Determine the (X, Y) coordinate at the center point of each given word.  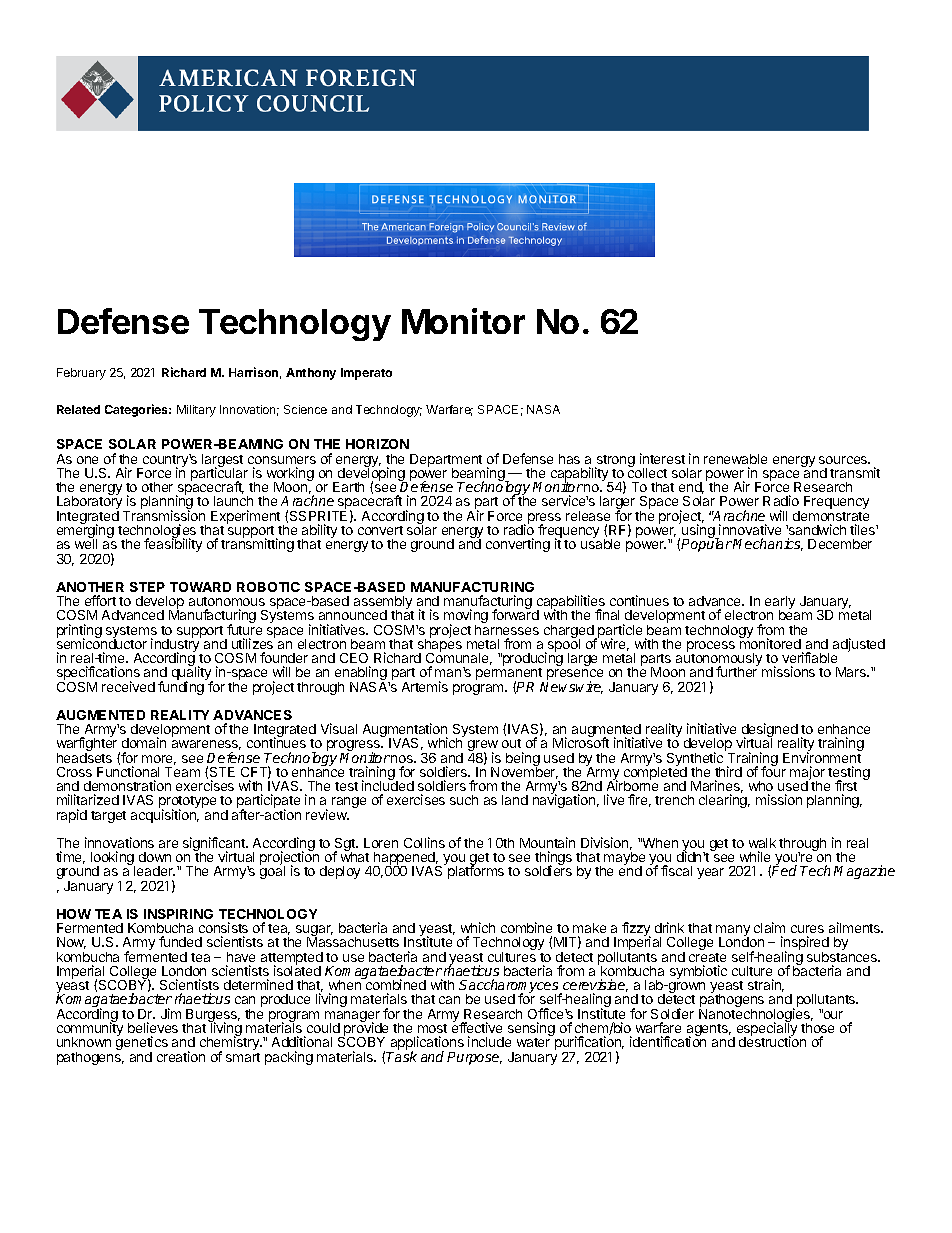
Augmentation (405, 731)
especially (765, 1030)
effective (477, 1027)
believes (153, 1027)
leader (154, 871)
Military (196, 411)
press (544, 520)
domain (144, 742)
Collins (424, 842)
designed (770, 731)
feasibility (173, 544)
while (755, 856)
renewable (735, 459)
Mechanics (768, 544)
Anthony (311, 374)
